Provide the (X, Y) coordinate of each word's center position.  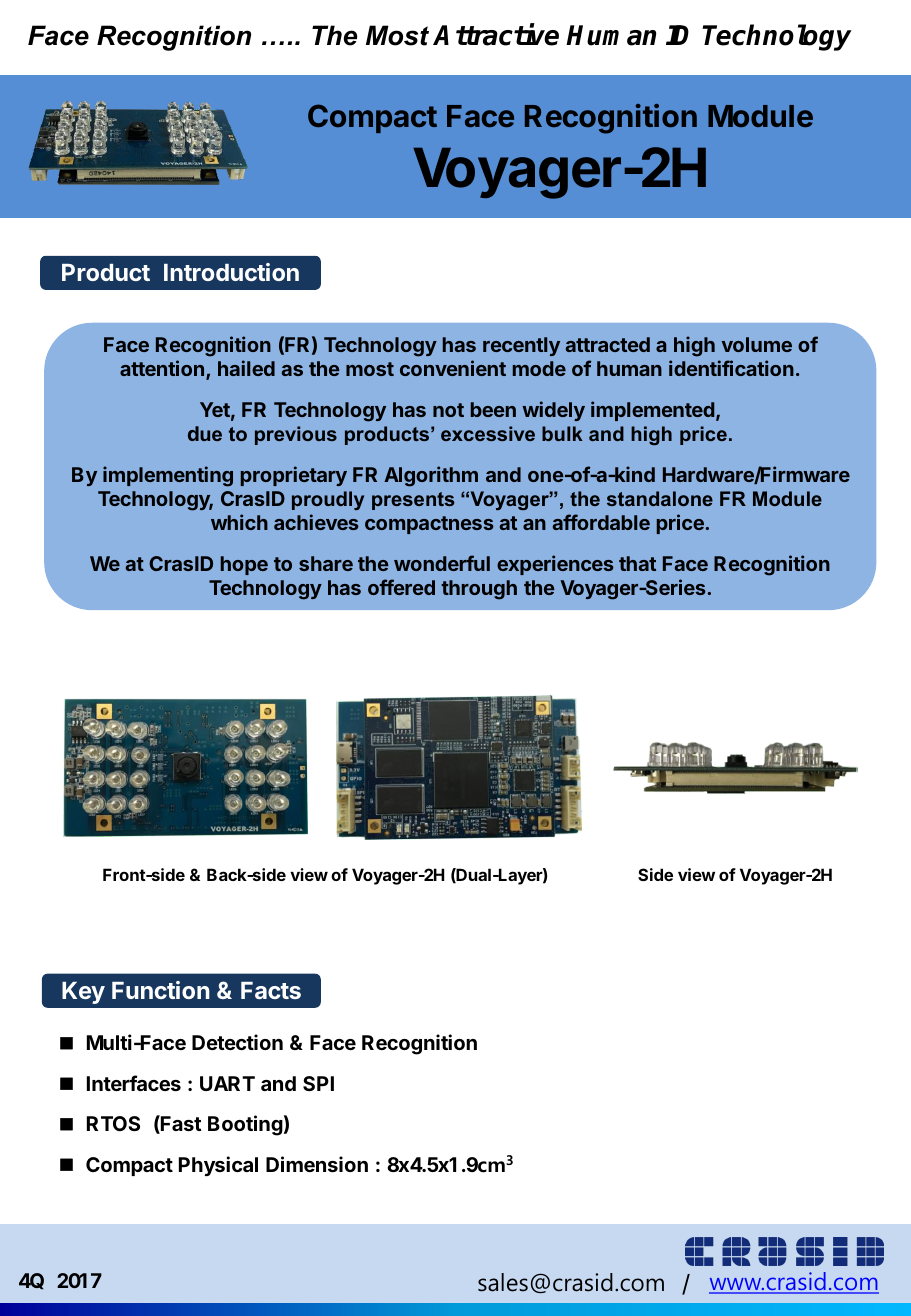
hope (244, 565)
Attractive (496, 34)
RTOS (113, 1123)
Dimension (317, 1164)
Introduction (231, 272)
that (637, 563)
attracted (608, 344)
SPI (318, 1083)
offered (401, 587)
